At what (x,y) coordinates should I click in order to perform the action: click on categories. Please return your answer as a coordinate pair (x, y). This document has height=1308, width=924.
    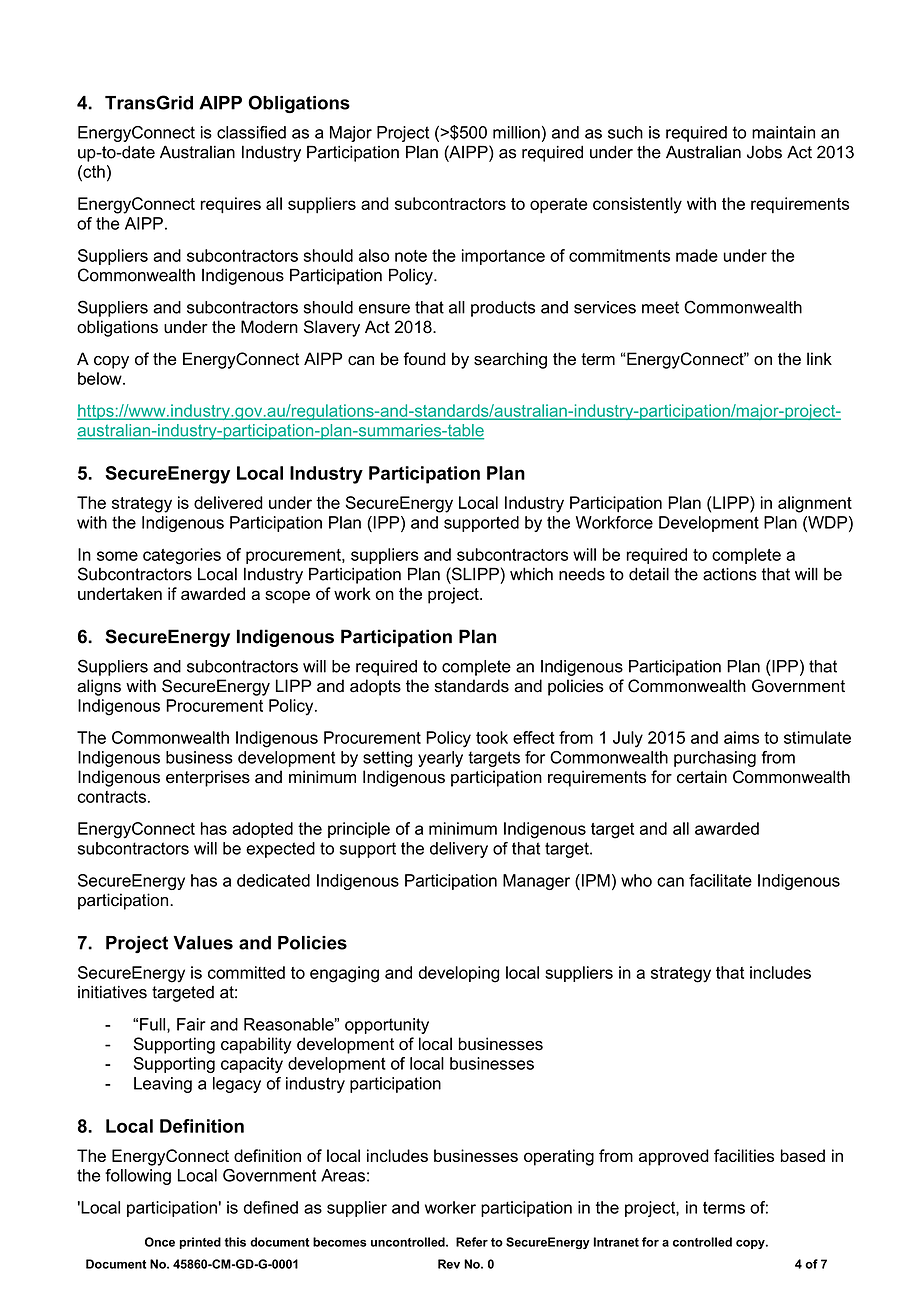
    Looking at the image, I should click on (182, 556).
